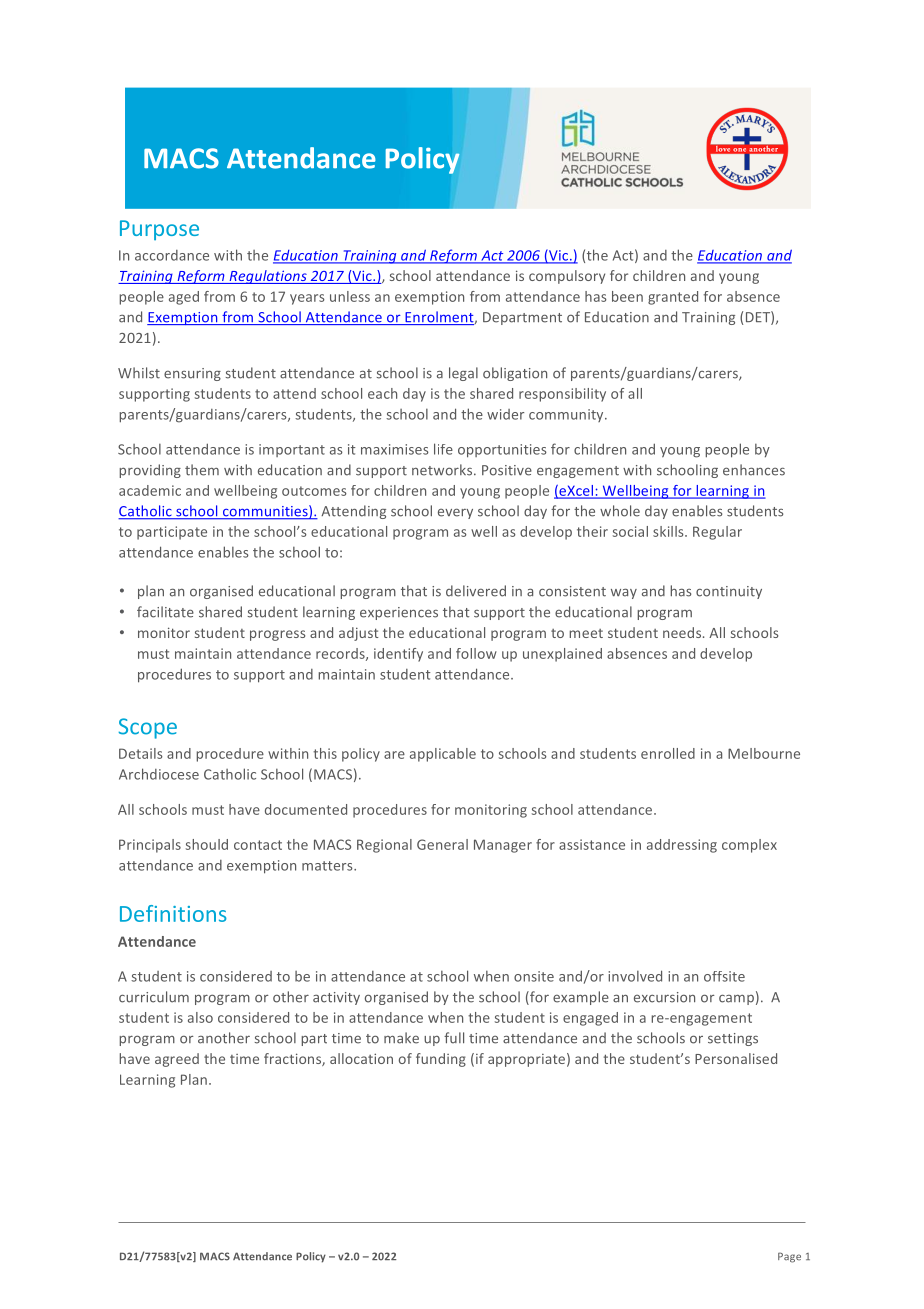  I want to click on agreed, so click(177, 1060).
